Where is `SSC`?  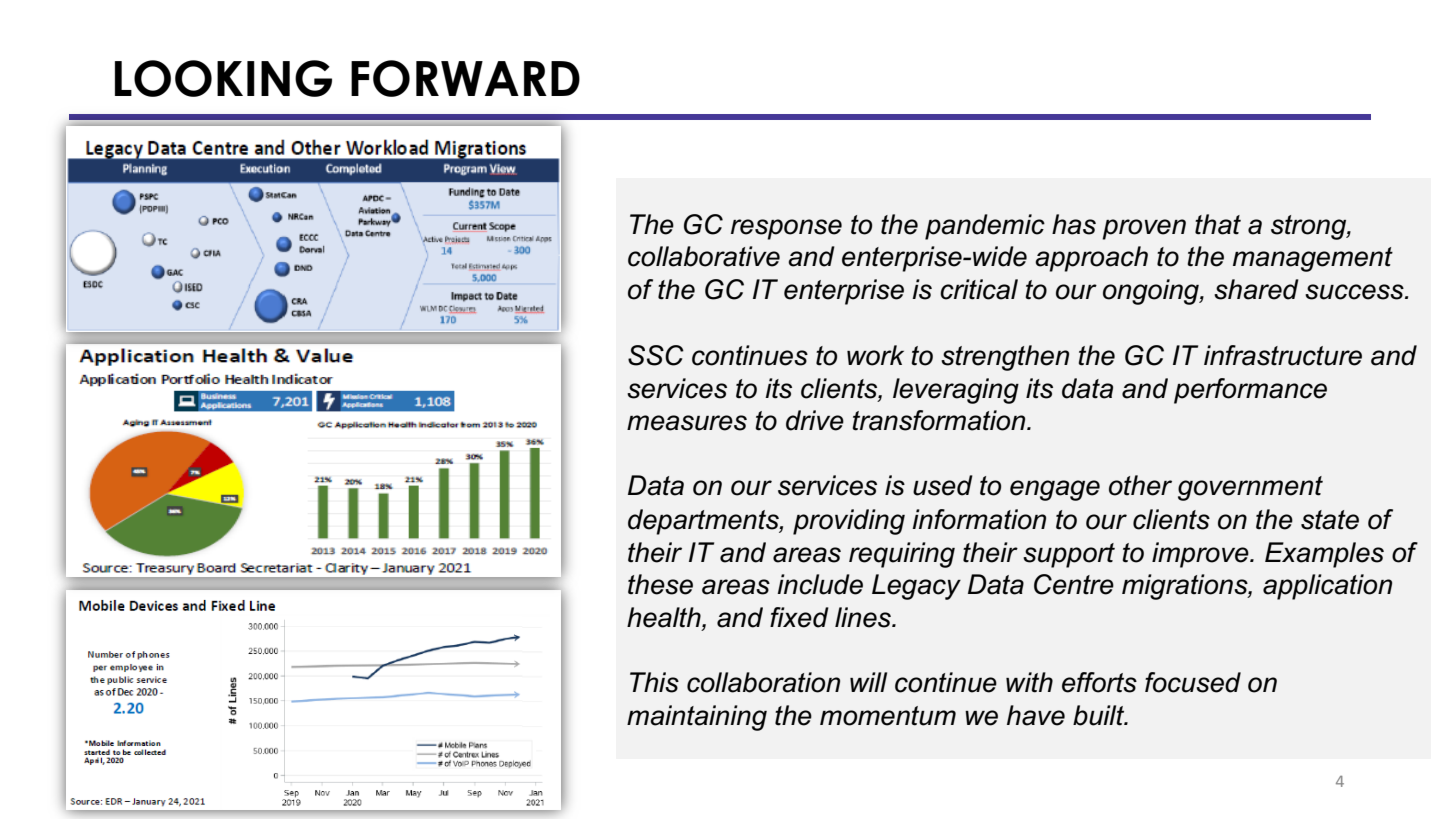 SSC is located at coordinates (656, 355).
